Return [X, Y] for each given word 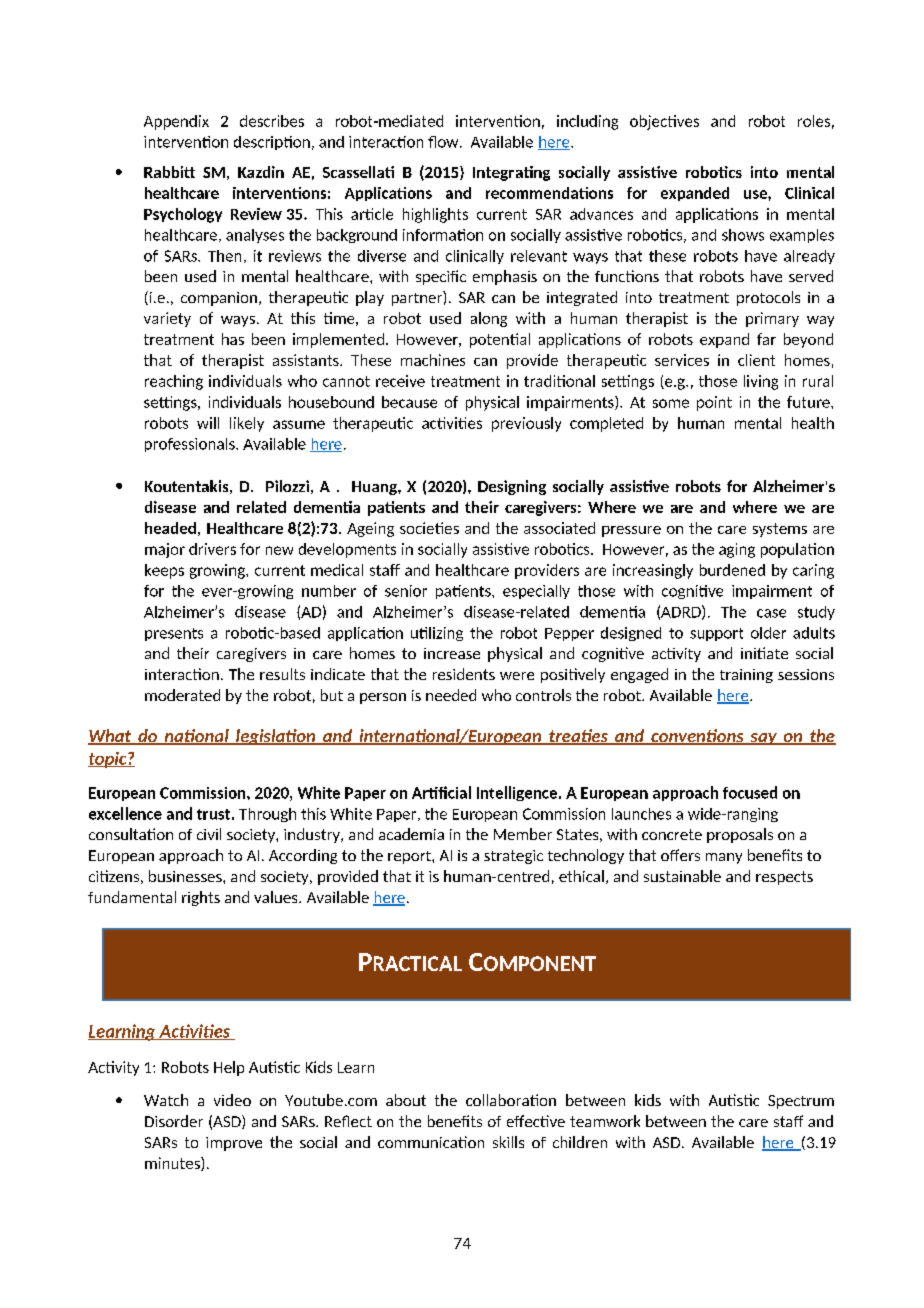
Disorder [174, 1121]
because [409, 402]
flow [444, 142]
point [714, 403]
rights [201, 898]
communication [431, 1142]
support [716, 634]
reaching [174, 382]
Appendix [176, 122]
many [724, 858]
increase [452, 653]
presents [174, 634]
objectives [664, 122]
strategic [513, 857]
